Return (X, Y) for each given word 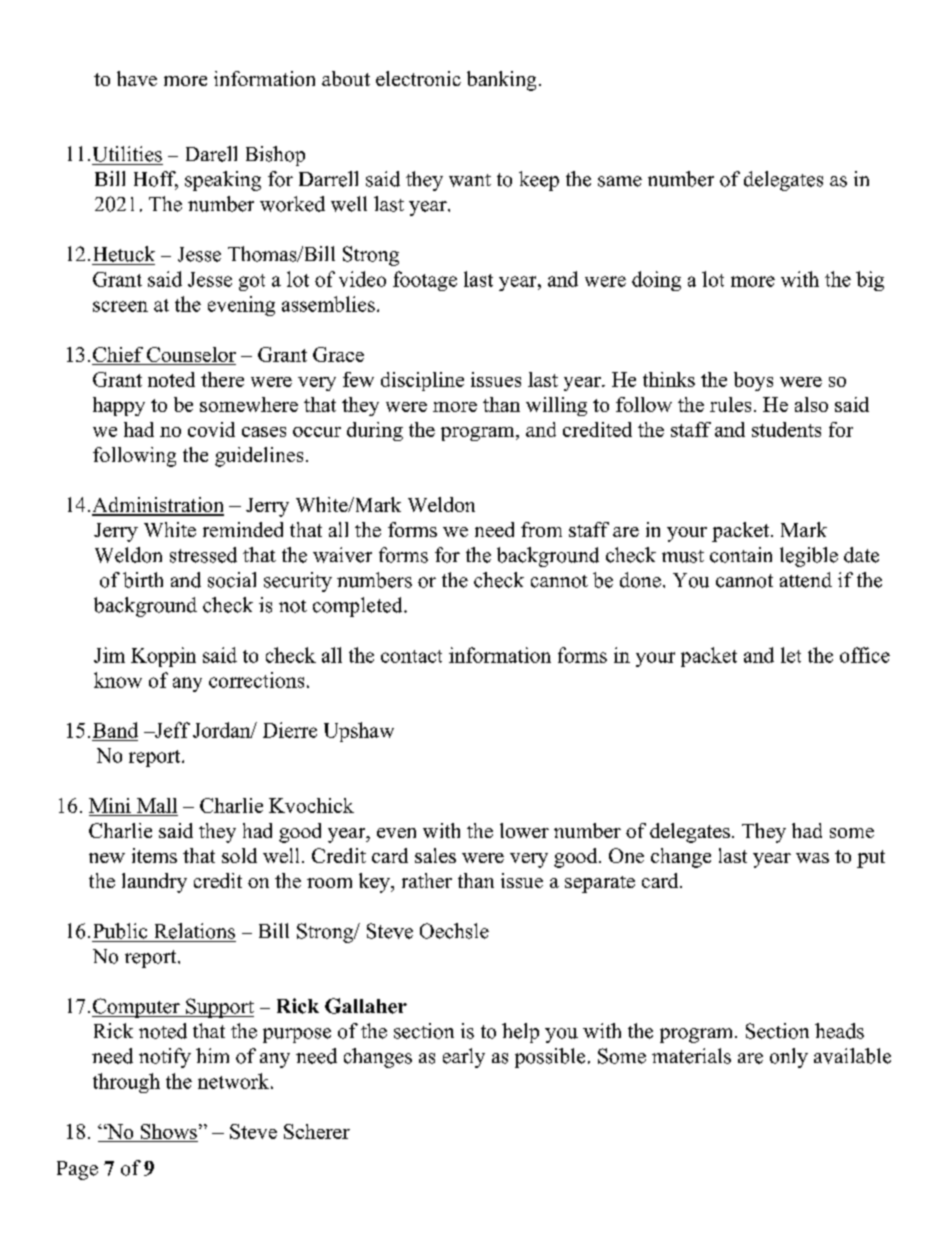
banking (501, 81)
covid (211, 429)
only (789, 1058)
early (464, 1058)
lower (524, 830)
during (375, 431)
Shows (169, 1131)
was (812, 858)
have (137, 78)
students (786, 429)
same (620, 181)
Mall (157, 805)
